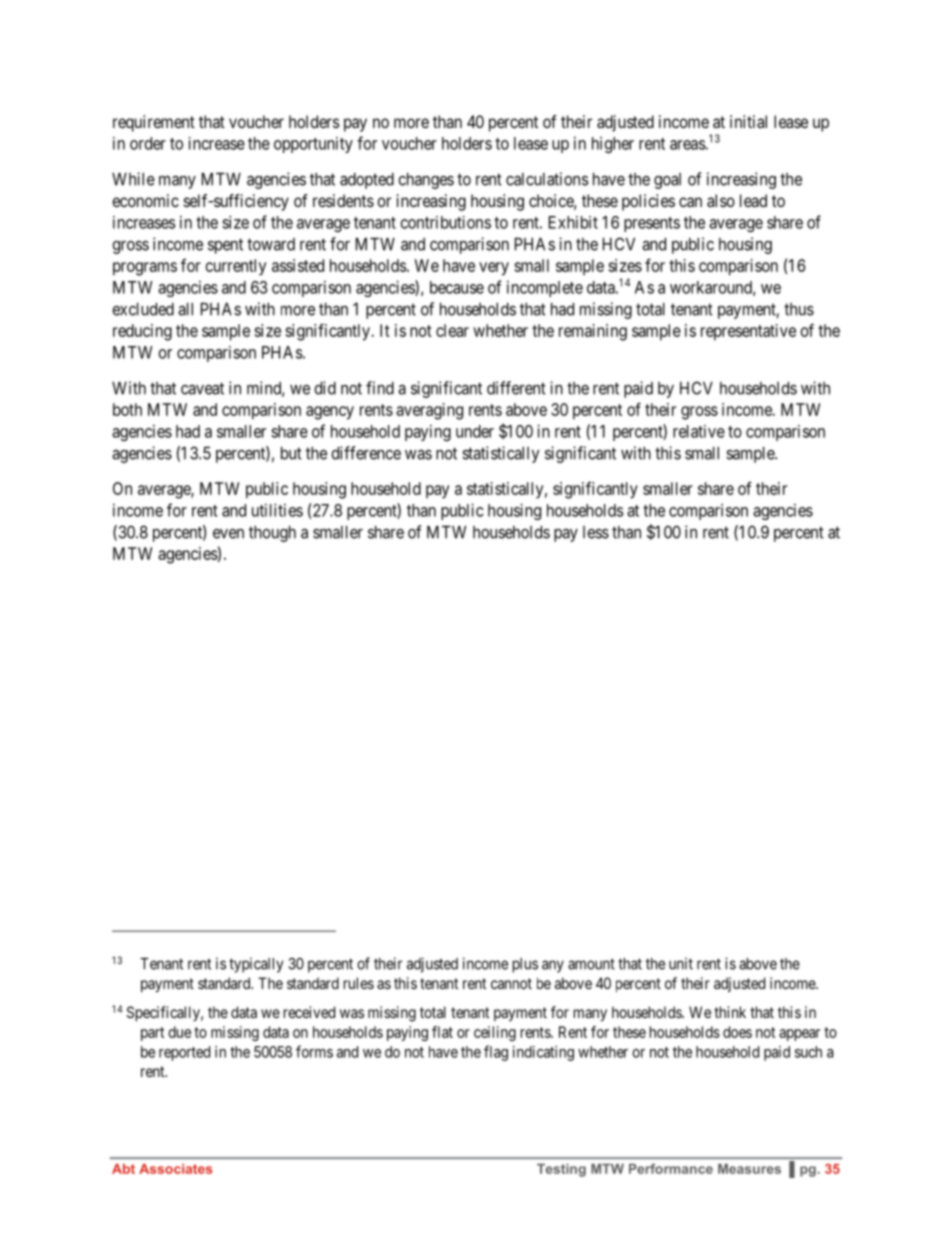  What do you see at coordinates (475, 431) in the screenshot?
I see `under` at bounding box center [475, 431].
